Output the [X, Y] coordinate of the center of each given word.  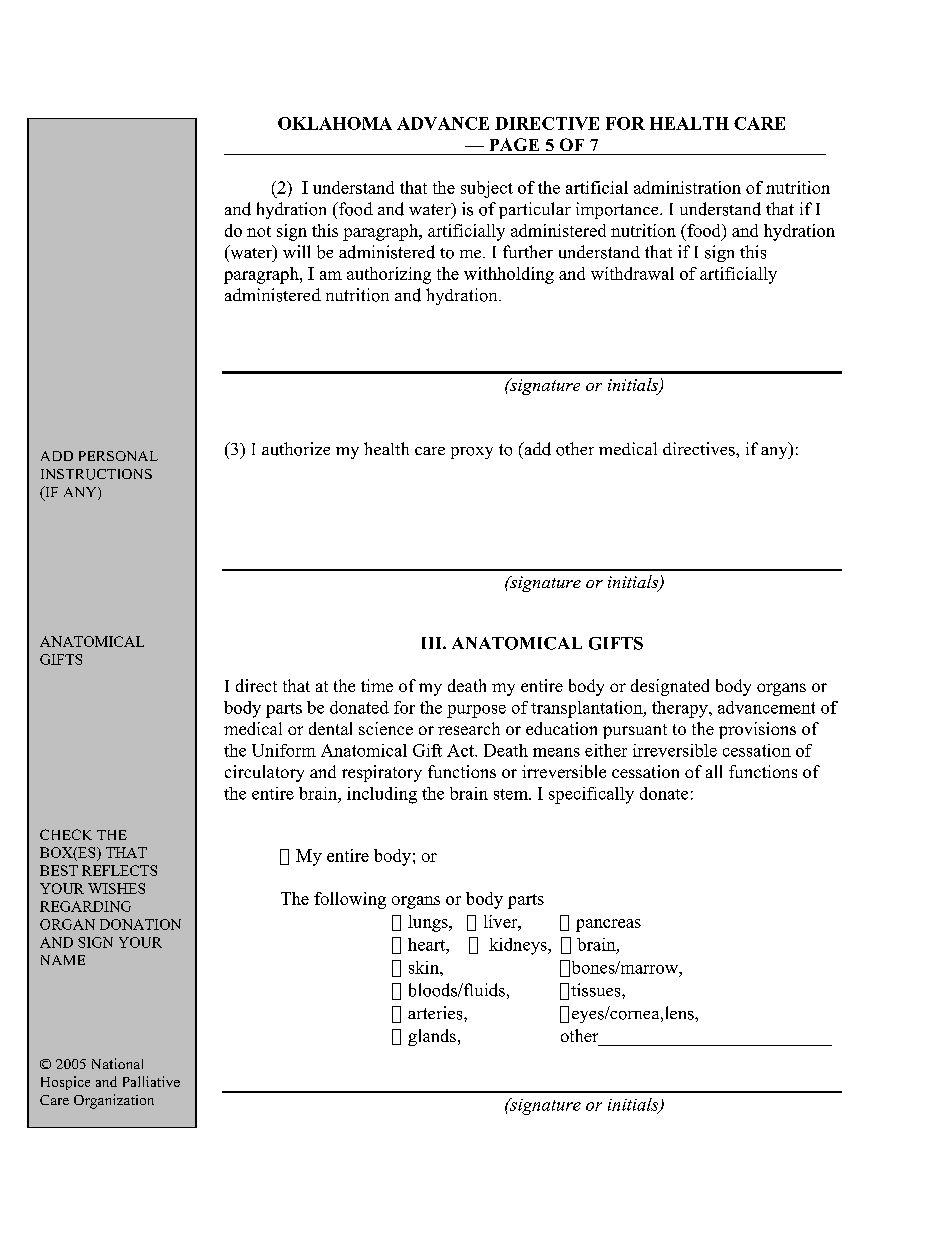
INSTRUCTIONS [96, 474]
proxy [472, 453]
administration [687, 187]
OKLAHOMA [335, 123]
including [382, 795]
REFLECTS [119, 870]
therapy [681, 709]
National [117, 1063]
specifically [591, 795]
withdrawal [632, 273]
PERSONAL [118, 456]
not [259, 231]
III [433, 643]
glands [432, 1037]
